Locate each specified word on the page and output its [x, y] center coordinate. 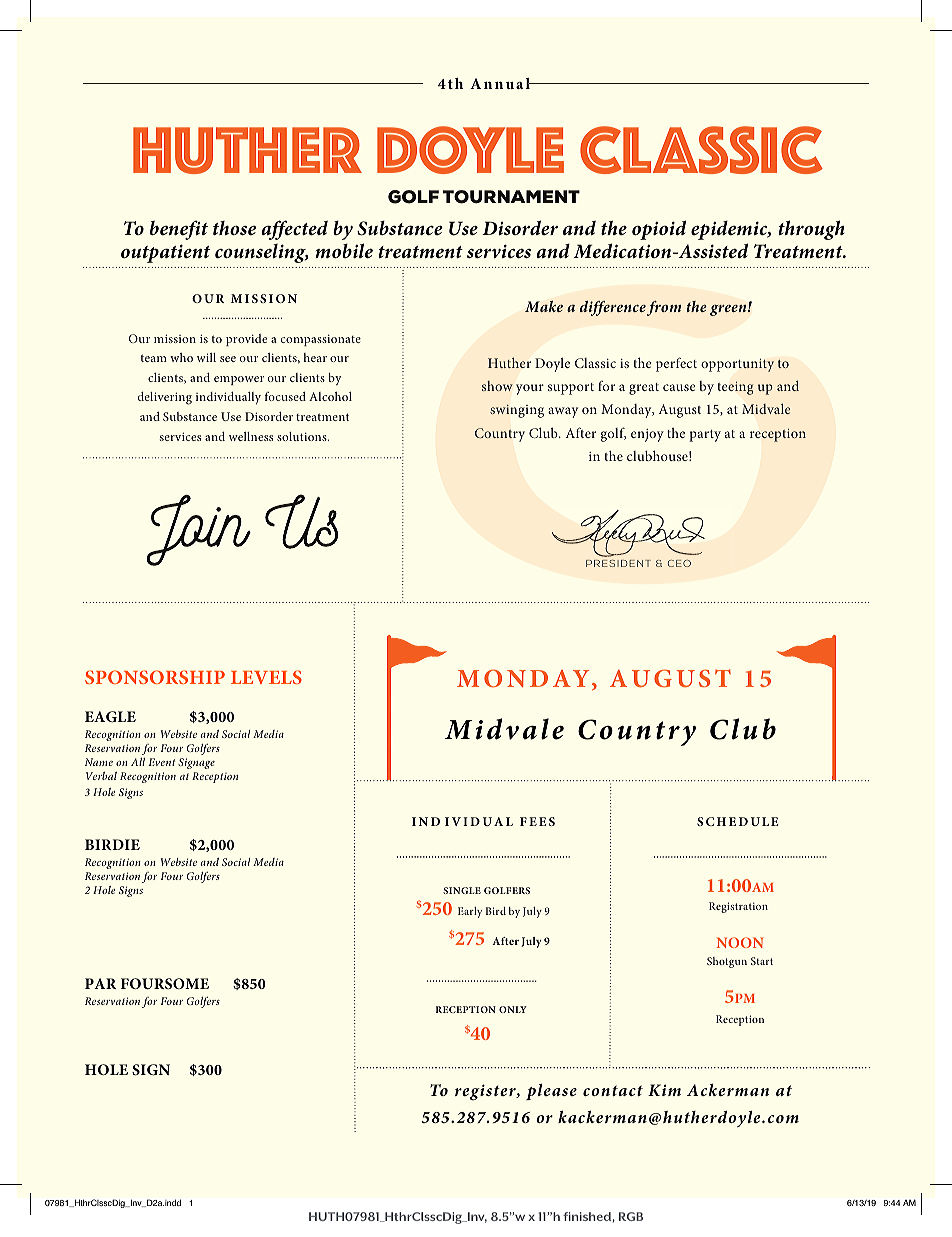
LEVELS [266, 677]
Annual [501, 83]
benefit [179, 230]
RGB [631, 1216]
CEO [679, 563]
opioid [659, 230]
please [551, 1092]
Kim [664, 1090]
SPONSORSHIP [155, 677]
